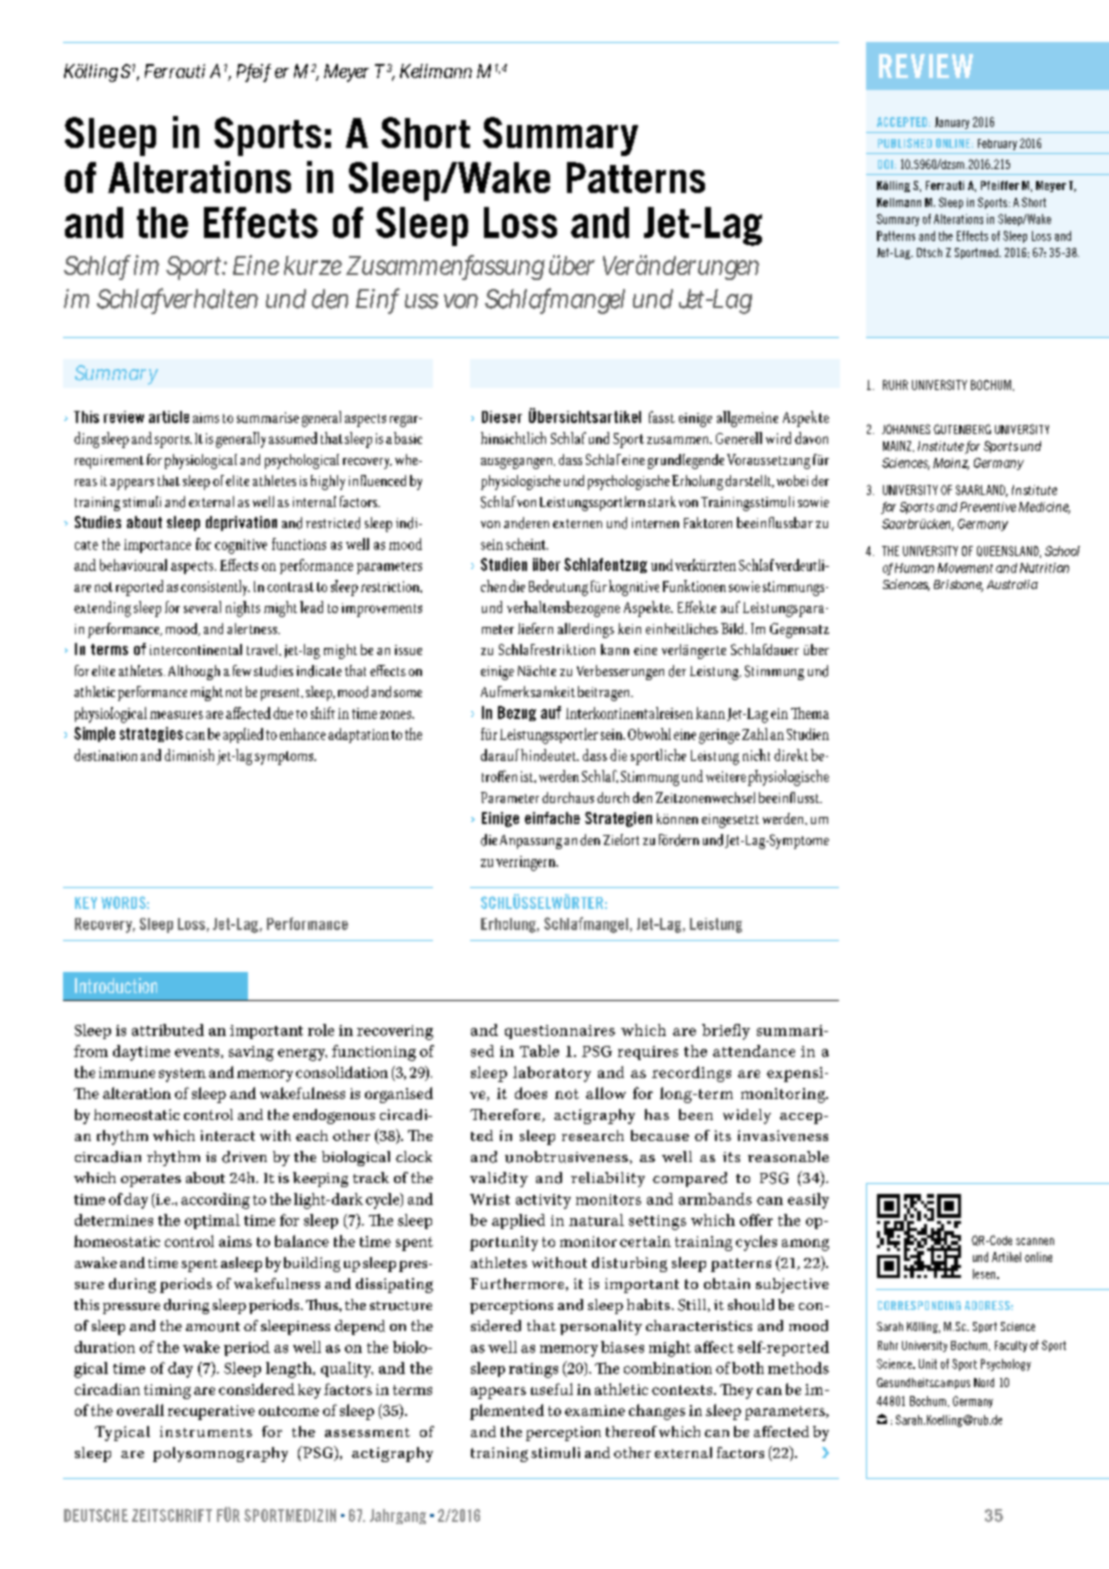 The image size is (1109, 1569). What do you see at coordinates (629, 628) in the screenshot?
I see `kein` at bounding box center [629, 628].
